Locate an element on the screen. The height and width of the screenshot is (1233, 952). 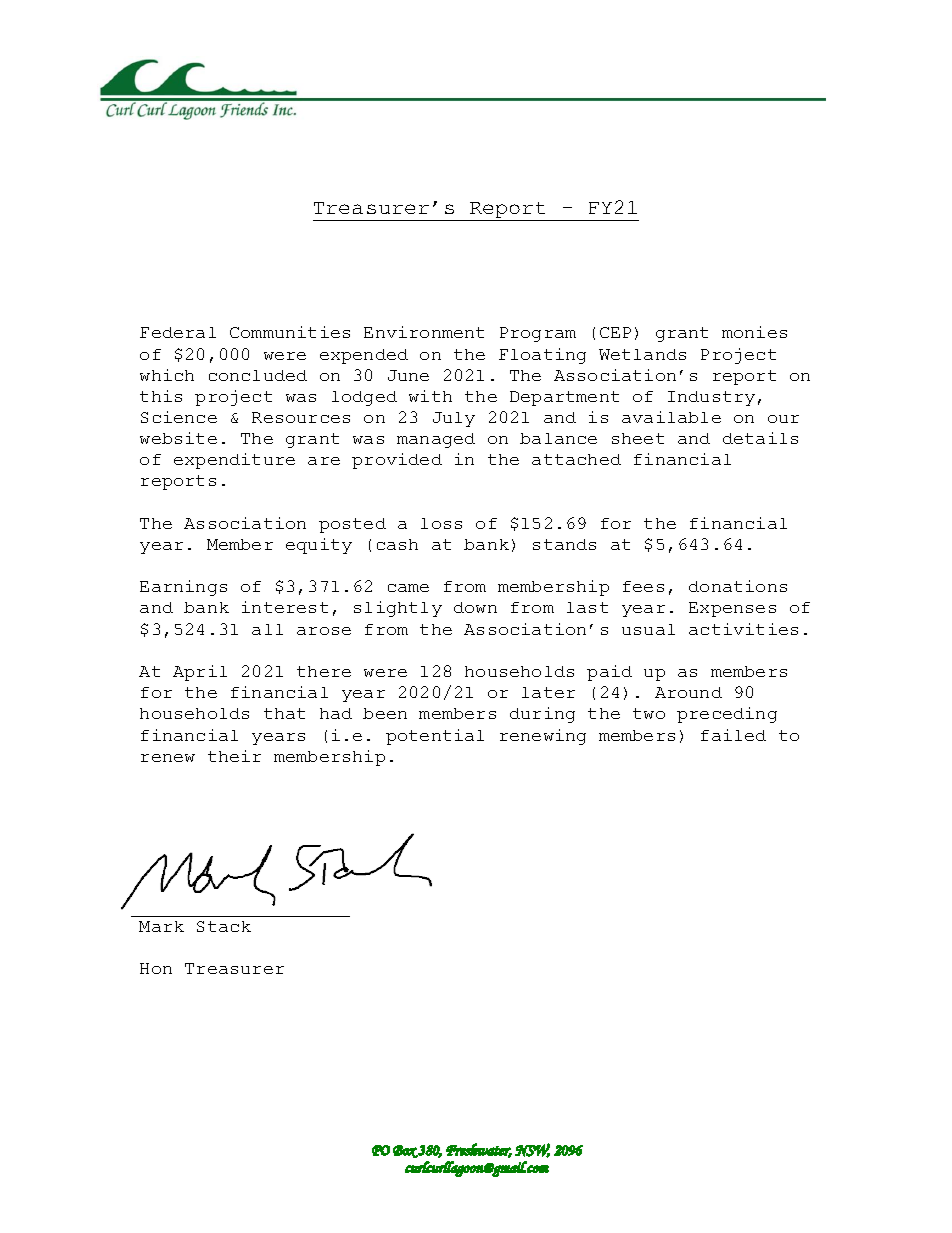
Box is located at coordinates (405, 1151).
